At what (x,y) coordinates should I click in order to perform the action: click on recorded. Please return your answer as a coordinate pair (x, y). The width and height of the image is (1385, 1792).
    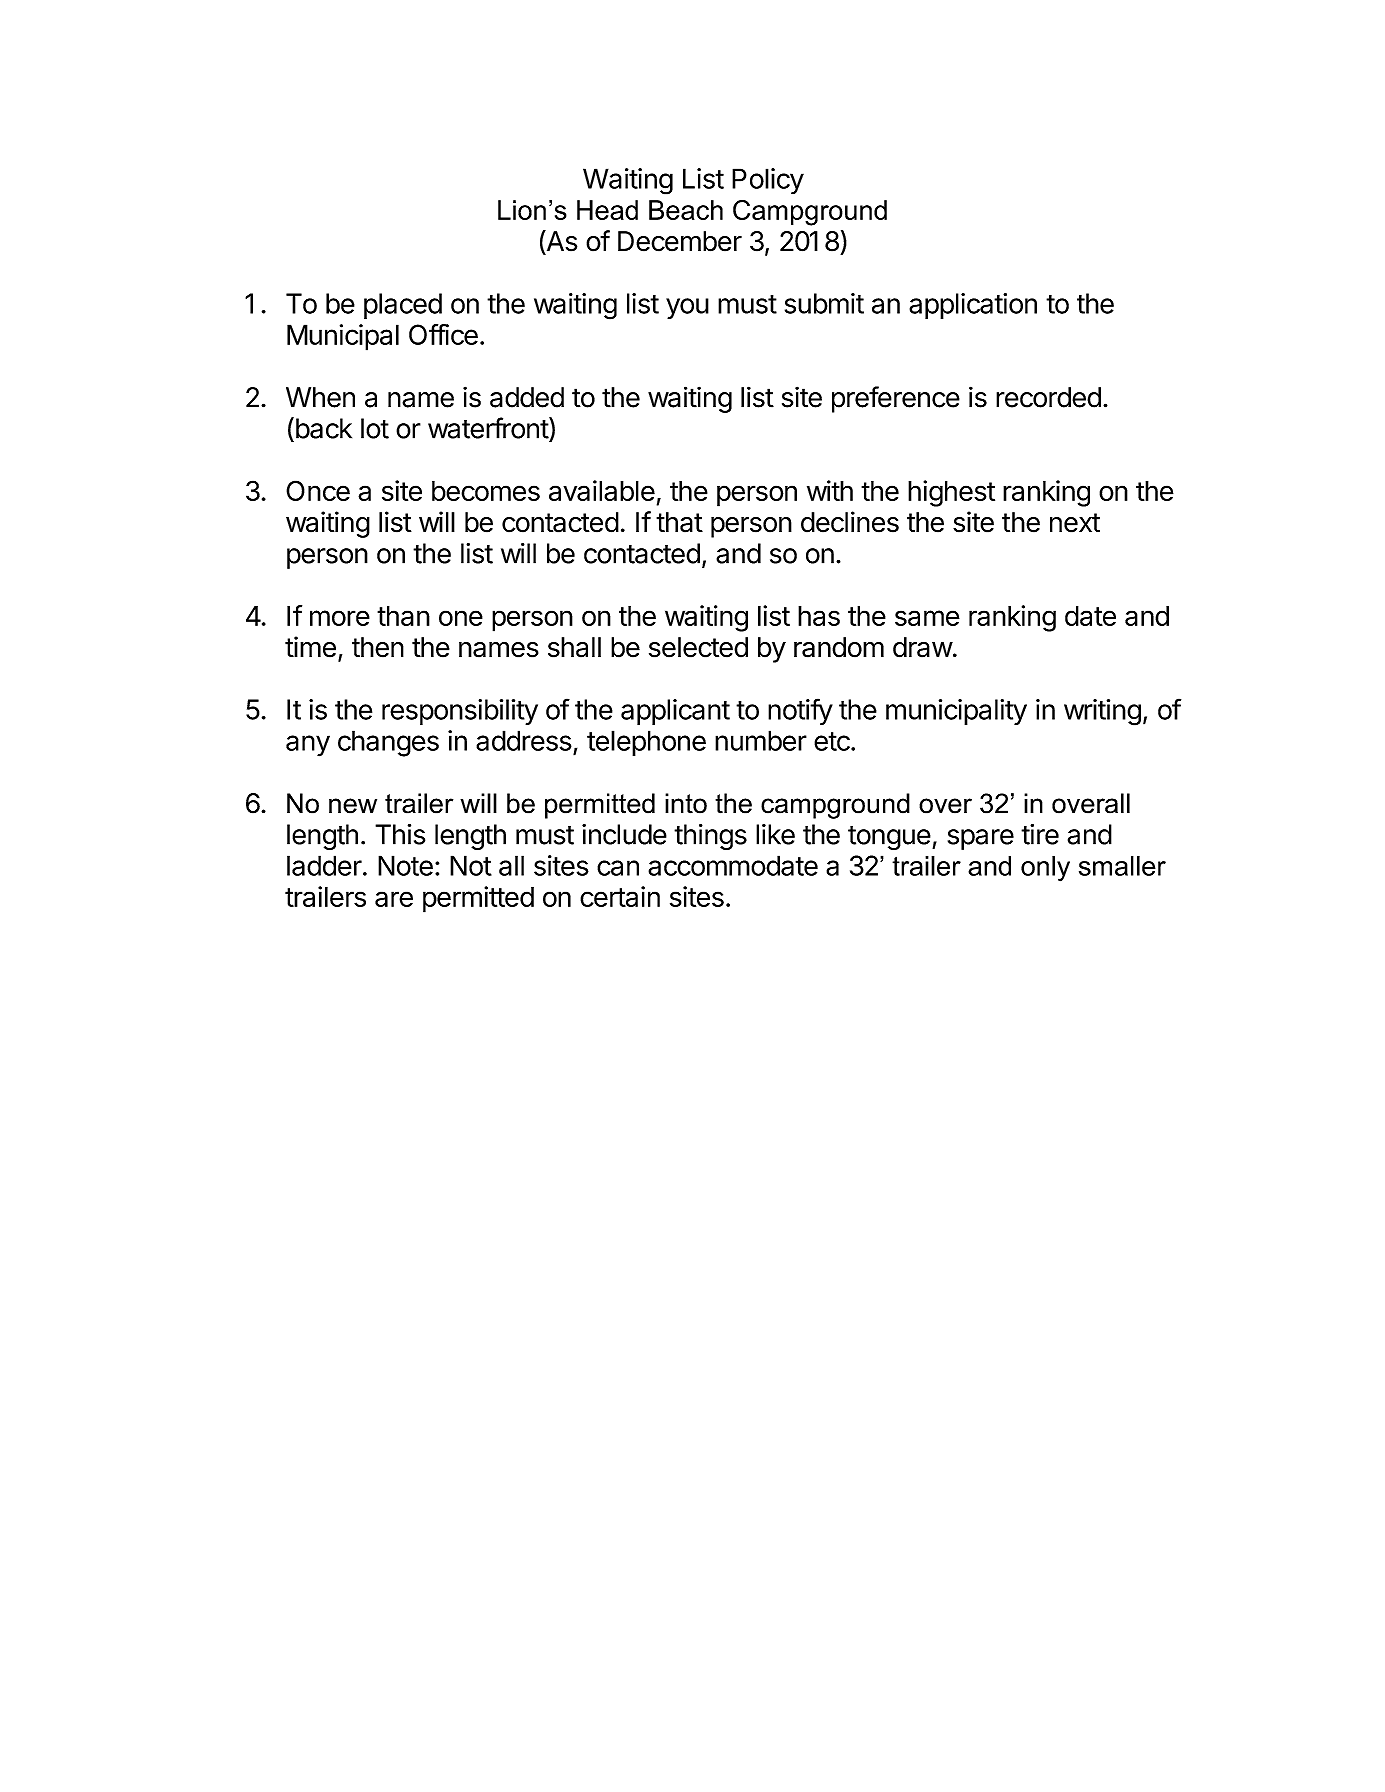
    Looking at the image, I should click on (1048, 397).
